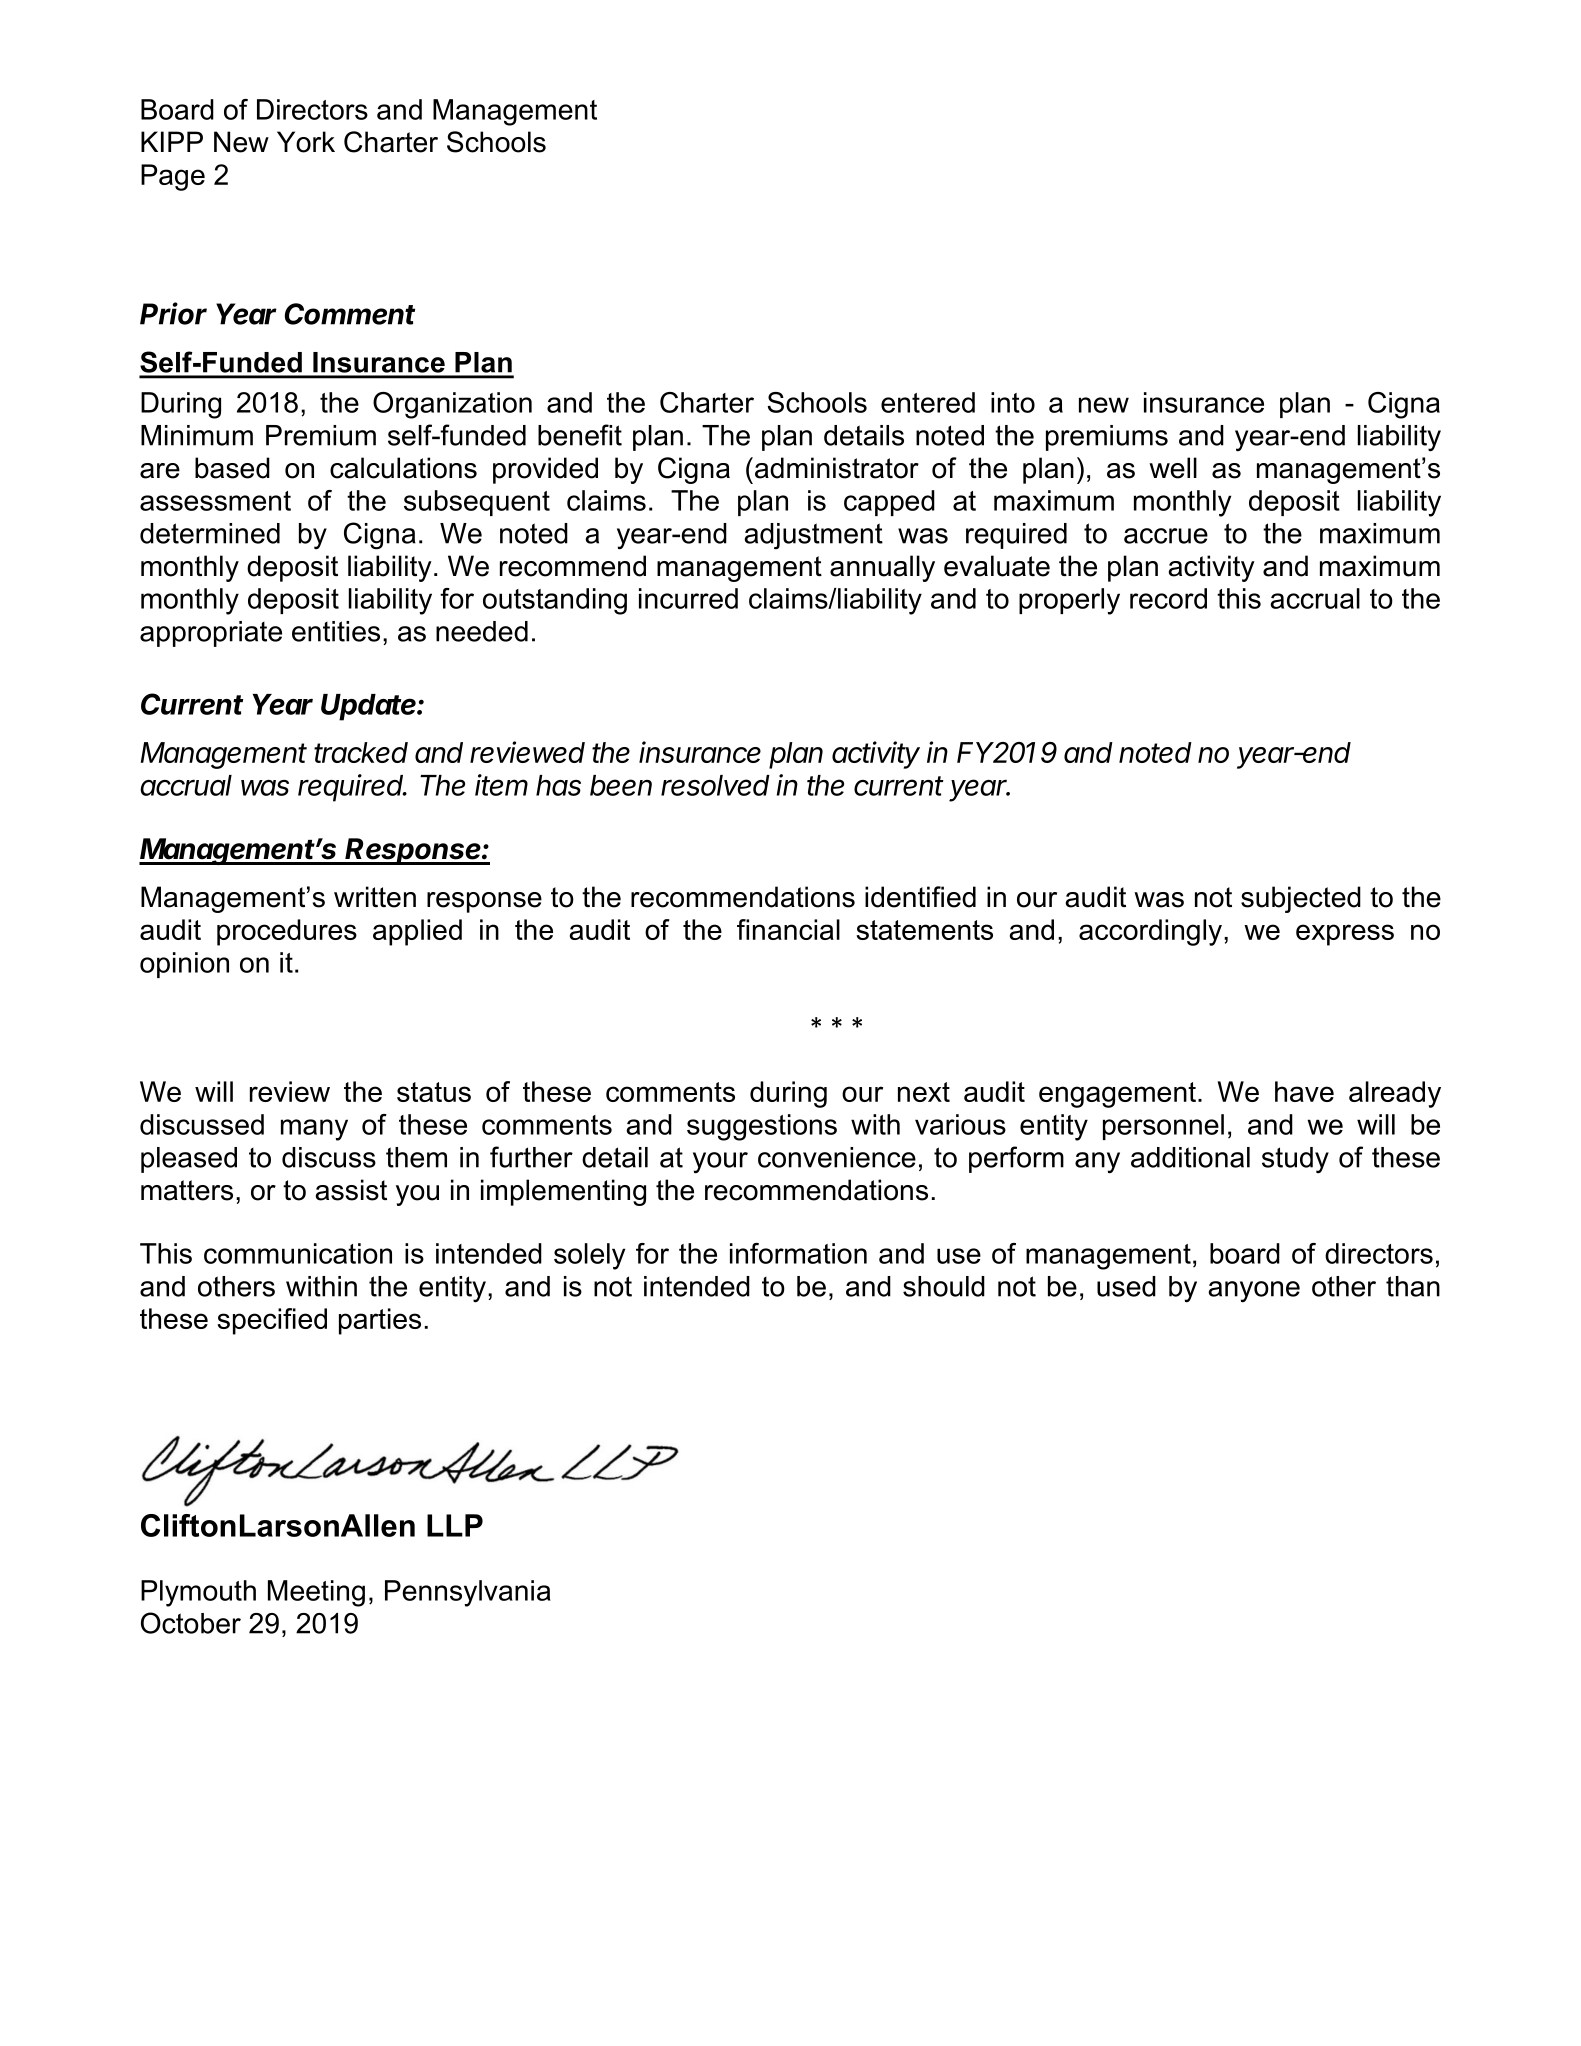  Describe the element at coordinates (1301, 899) in the screenshot. I see `subjected` at that location.
